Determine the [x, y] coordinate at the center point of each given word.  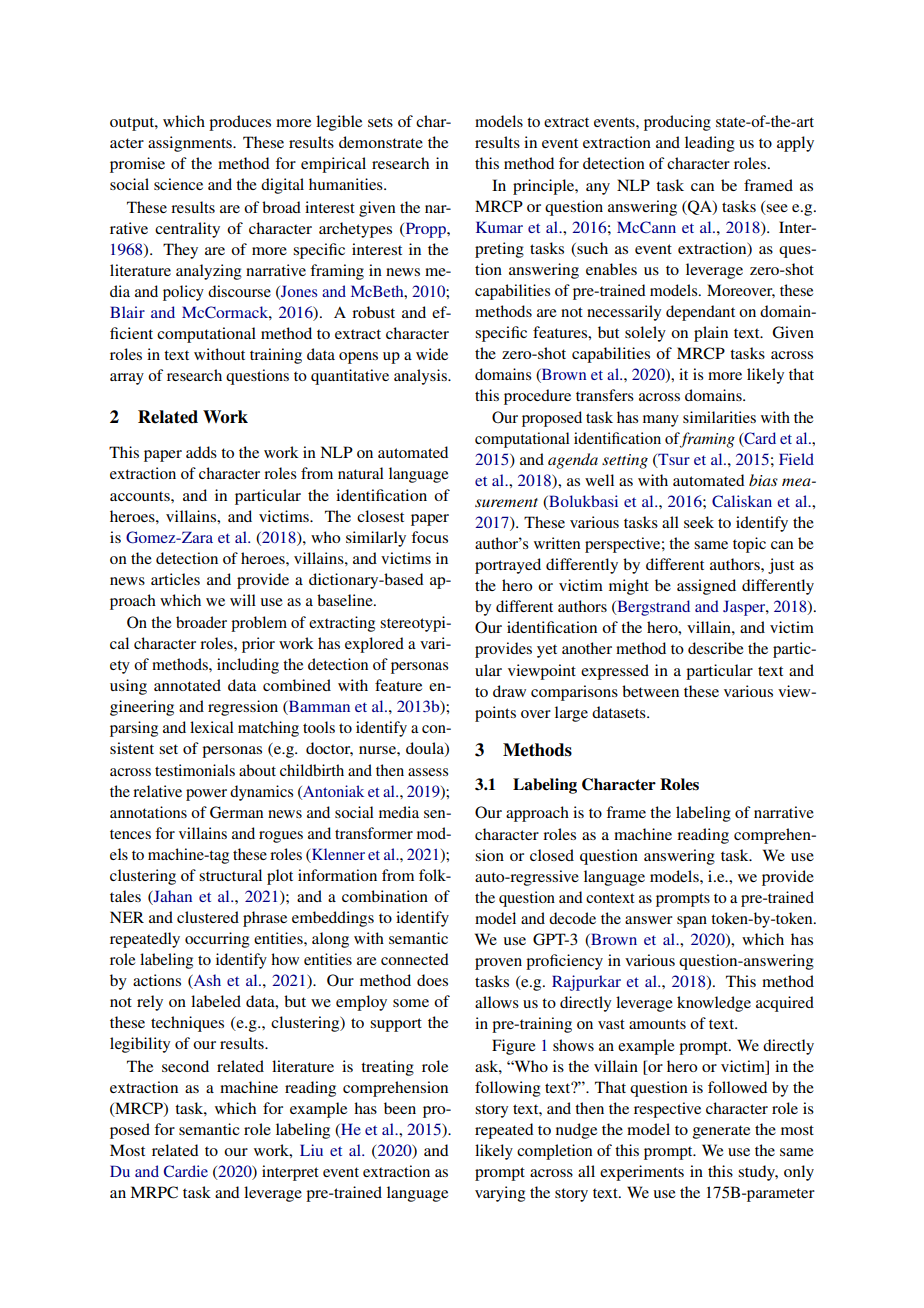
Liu [311, 1150]
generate [721, 1132]
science [178, 184]
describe [716, 648]
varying [500, 1194]
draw [509, 691]
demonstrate [381, 142]
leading [710, 144]
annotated [187, 685]
